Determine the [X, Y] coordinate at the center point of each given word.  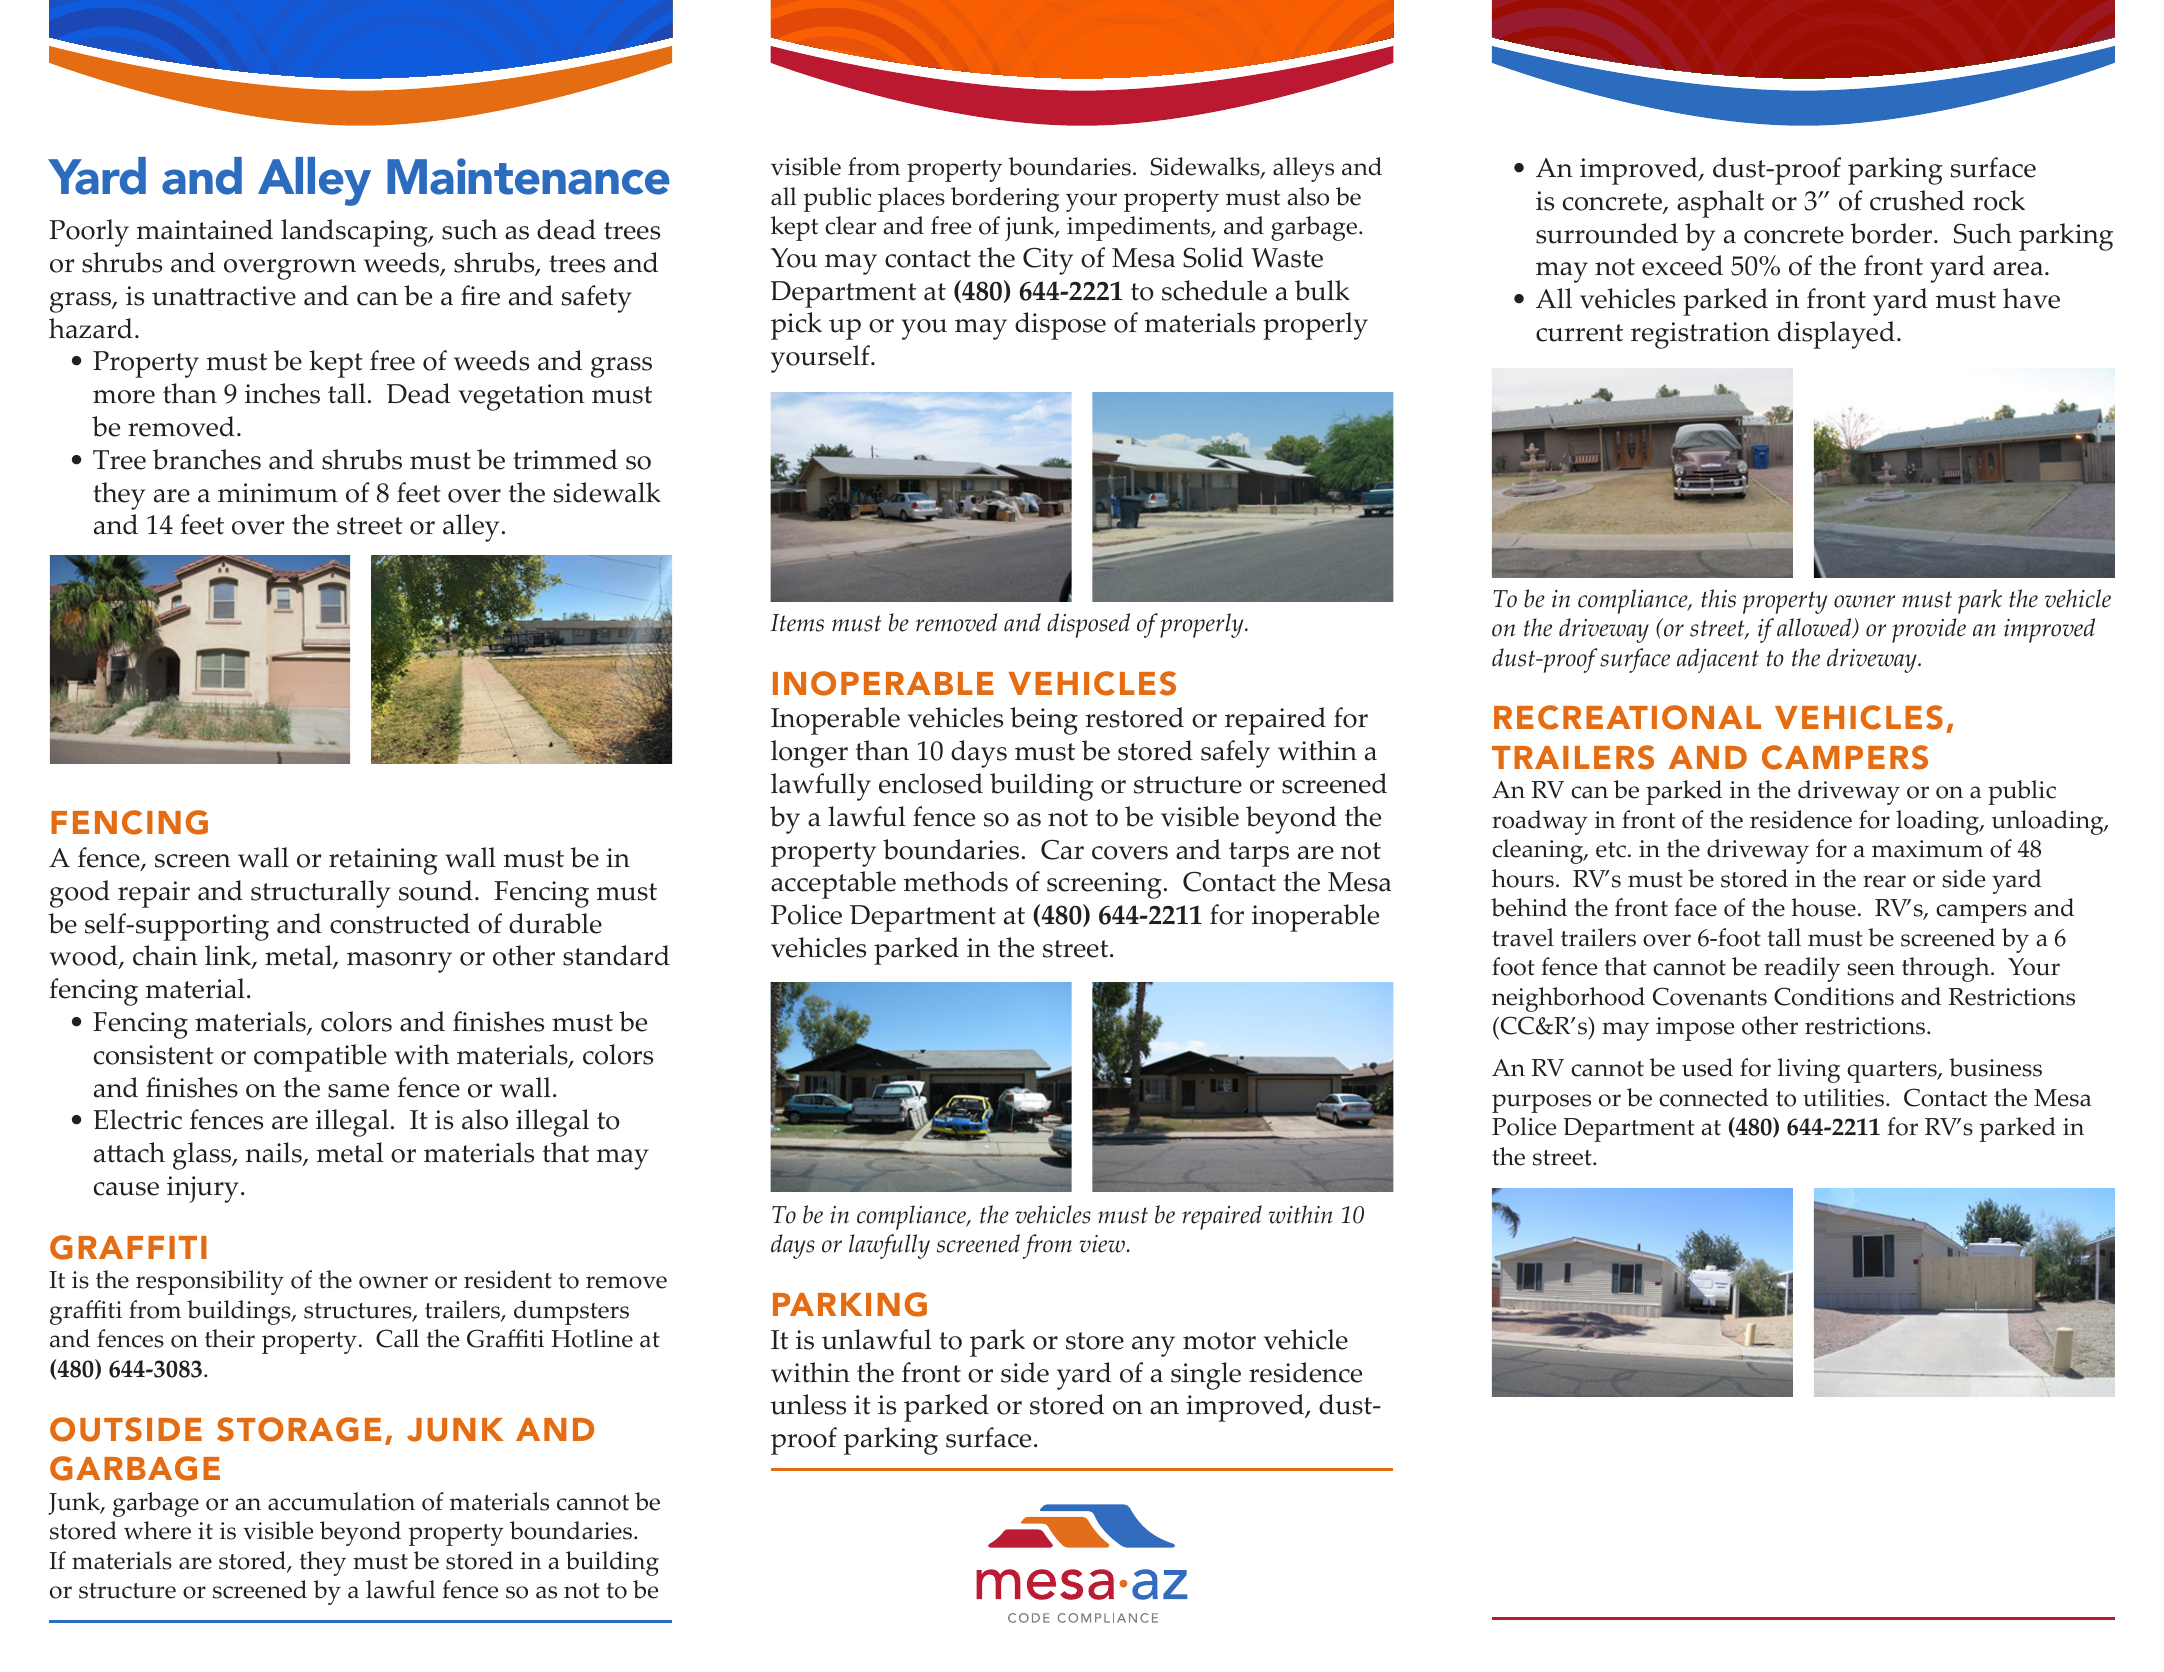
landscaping [355, 233]
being [1044, 721]
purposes [1541, 1103]
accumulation [341, 1501]
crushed [1917, 200]
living [1809, 1070]
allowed [1815, 628]
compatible [320, 1058]
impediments [1139, 228]
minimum [278, 493]
